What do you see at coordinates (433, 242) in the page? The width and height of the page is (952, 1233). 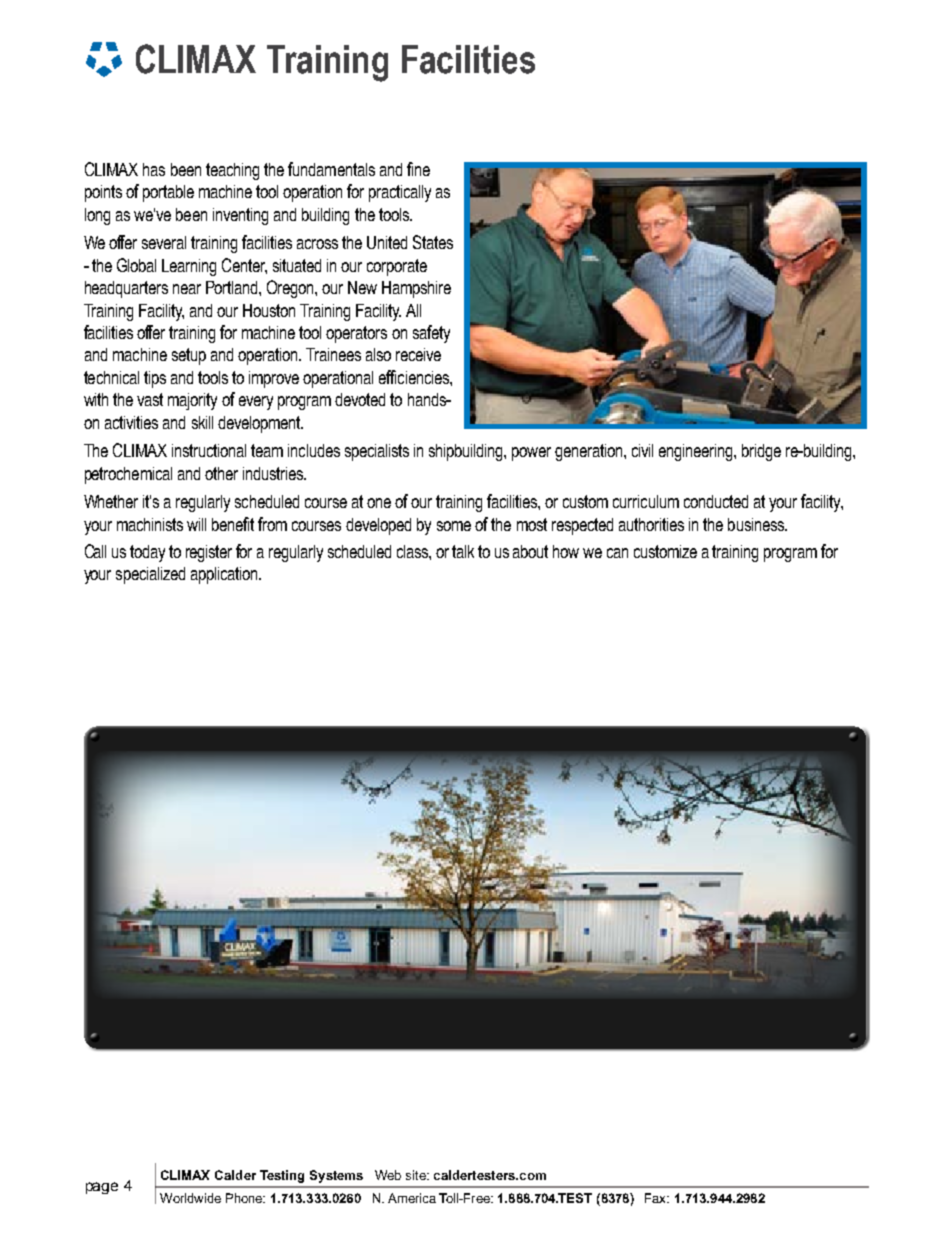 I see `States` at bounding box center [433, 242].
